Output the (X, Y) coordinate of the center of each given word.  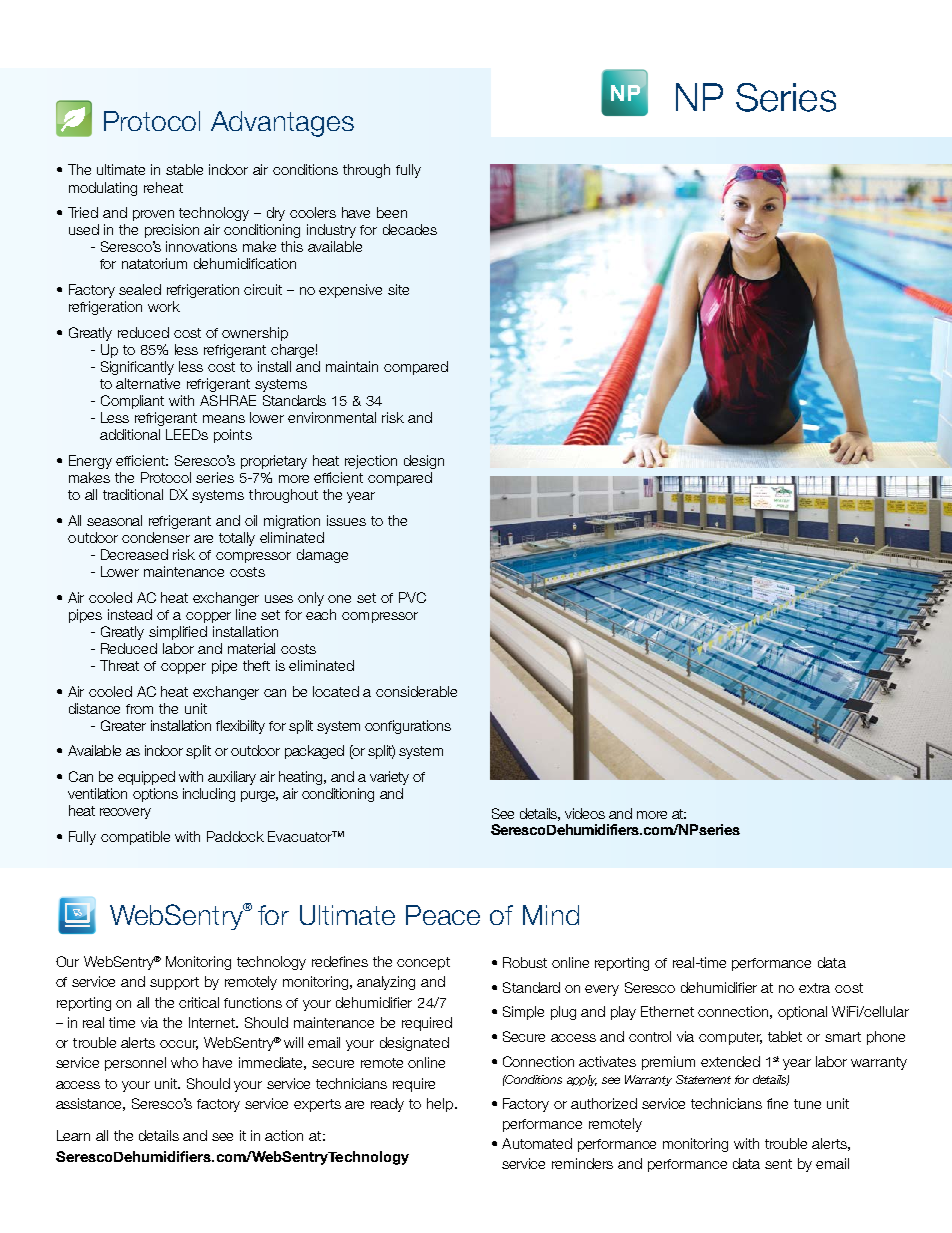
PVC (412, 597)
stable (184, 169)
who (184, 1062)
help (441, 1105)
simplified (178, 633)
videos (585, 813)
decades (410, 229)
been (392, 212)
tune (807, 1104)
